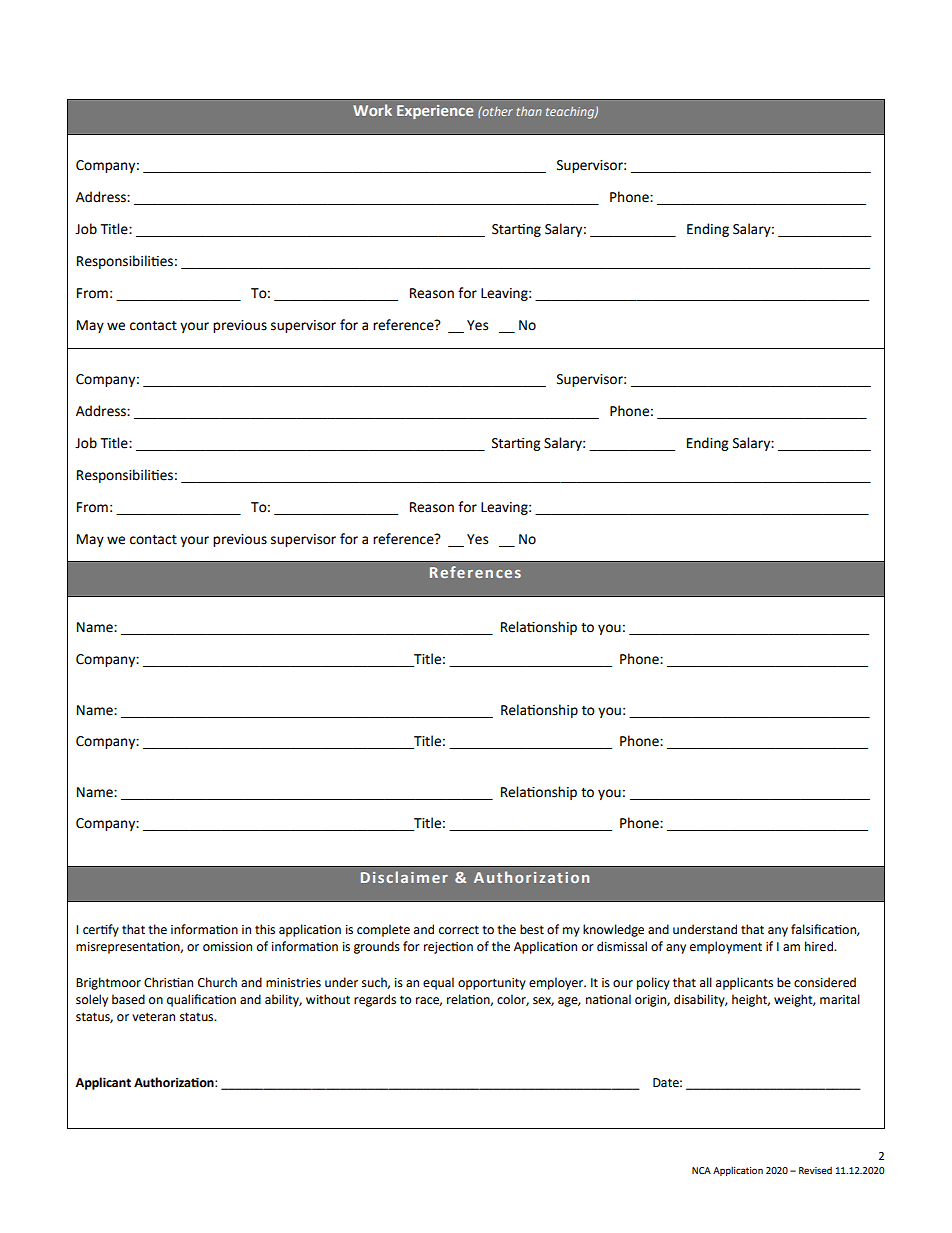 Image resolution: width=952 pixels, height=1233 pixels. Describe the element at coordinates (153, 1017) in the page. I see `veteran` at that location.
